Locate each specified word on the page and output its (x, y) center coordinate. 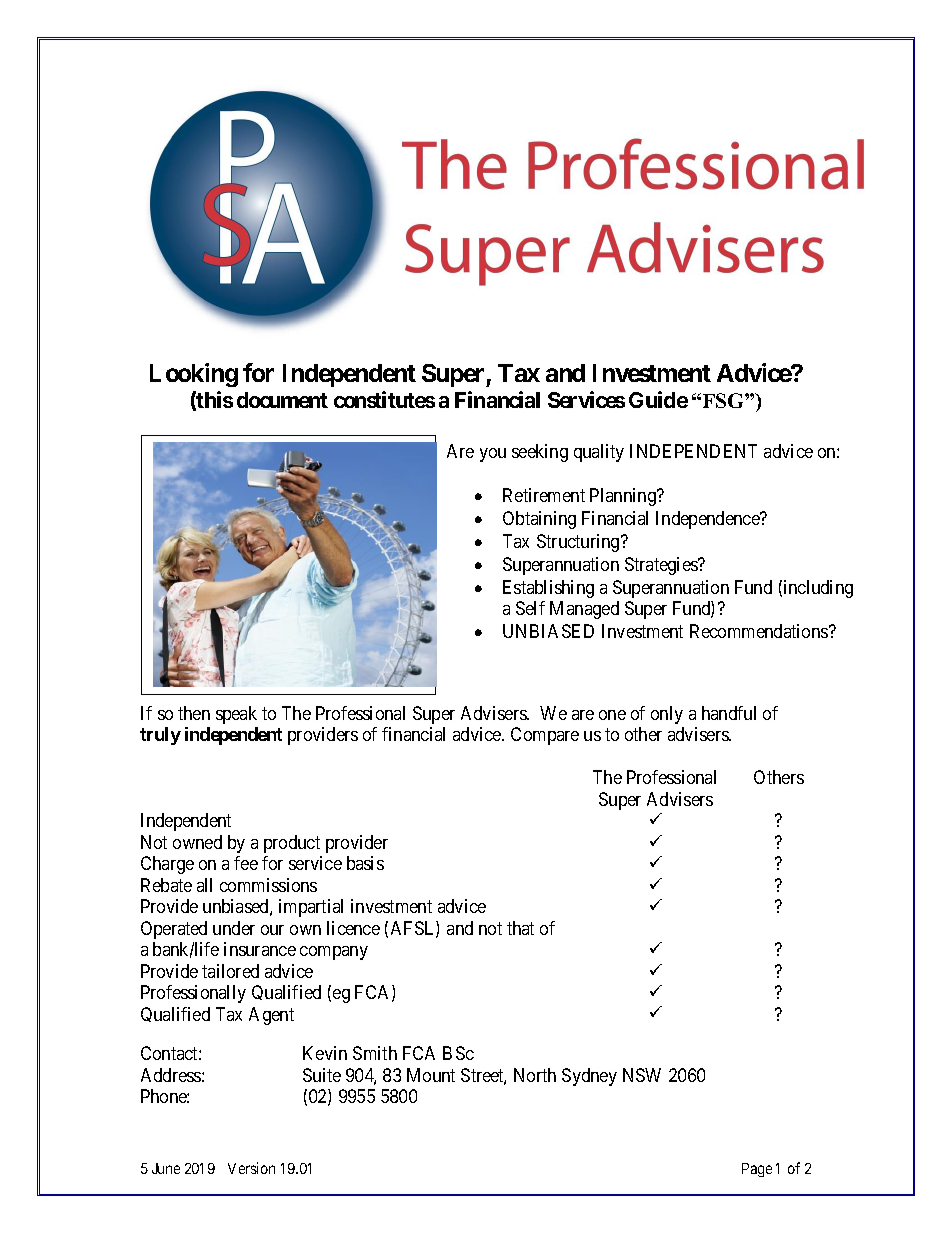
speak (236, 715)
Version (251, 1168)
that (520, 928)
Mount (431, 1075)
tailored (230, 971)
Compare (545, 736)
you (493, 455)
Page (757, 1170)
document (282, 400)
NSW (642, 1075)
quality (599, 453)
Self (530, 608)
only (667, 715)
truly (160, 736)
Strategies (662, 566)
